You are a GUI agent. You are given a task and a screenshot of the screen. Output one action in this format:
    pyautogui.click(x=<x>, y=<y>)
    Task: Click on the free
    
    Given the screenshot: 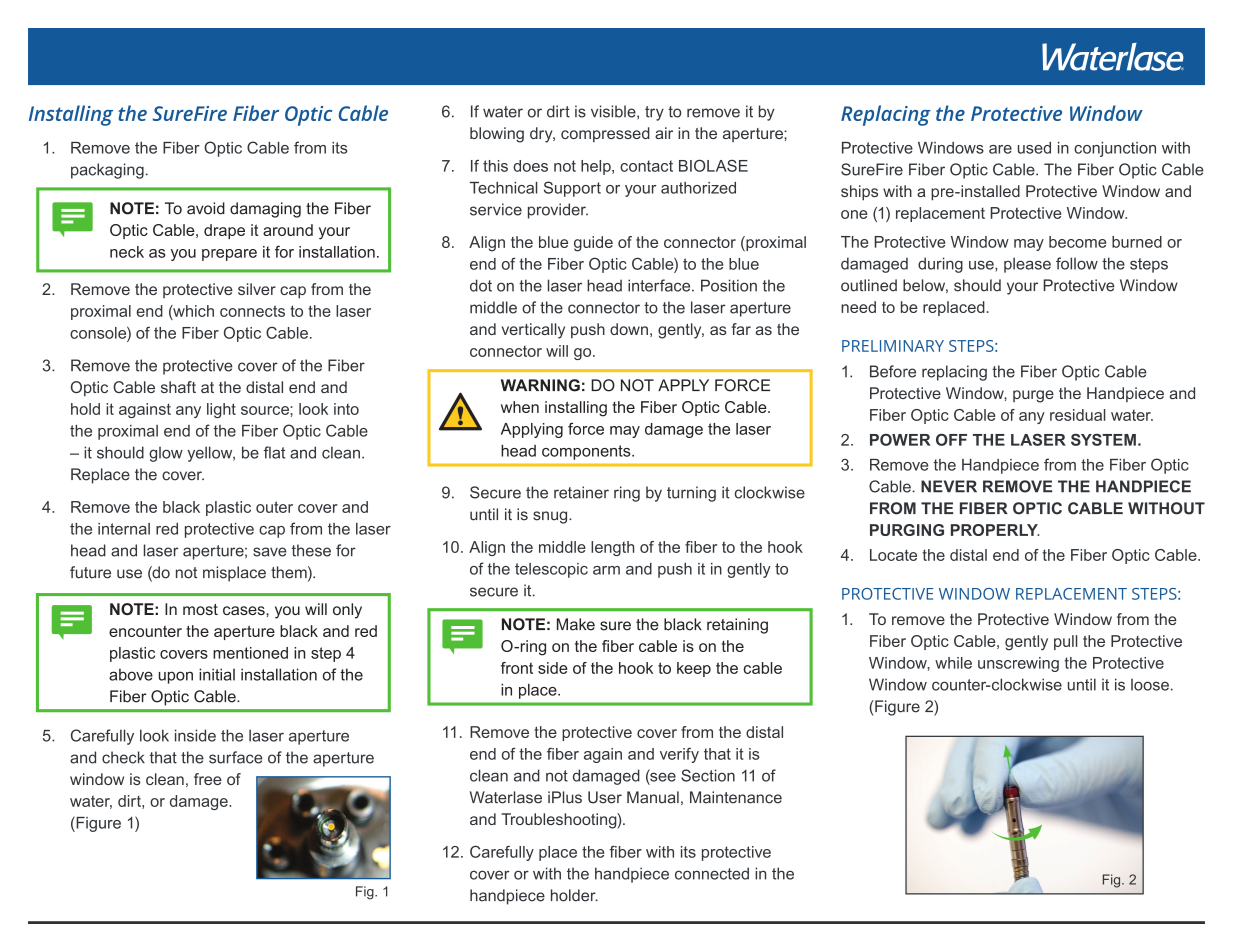 What is the action you would take?
    pyautogui.click(x=208, y=779)
